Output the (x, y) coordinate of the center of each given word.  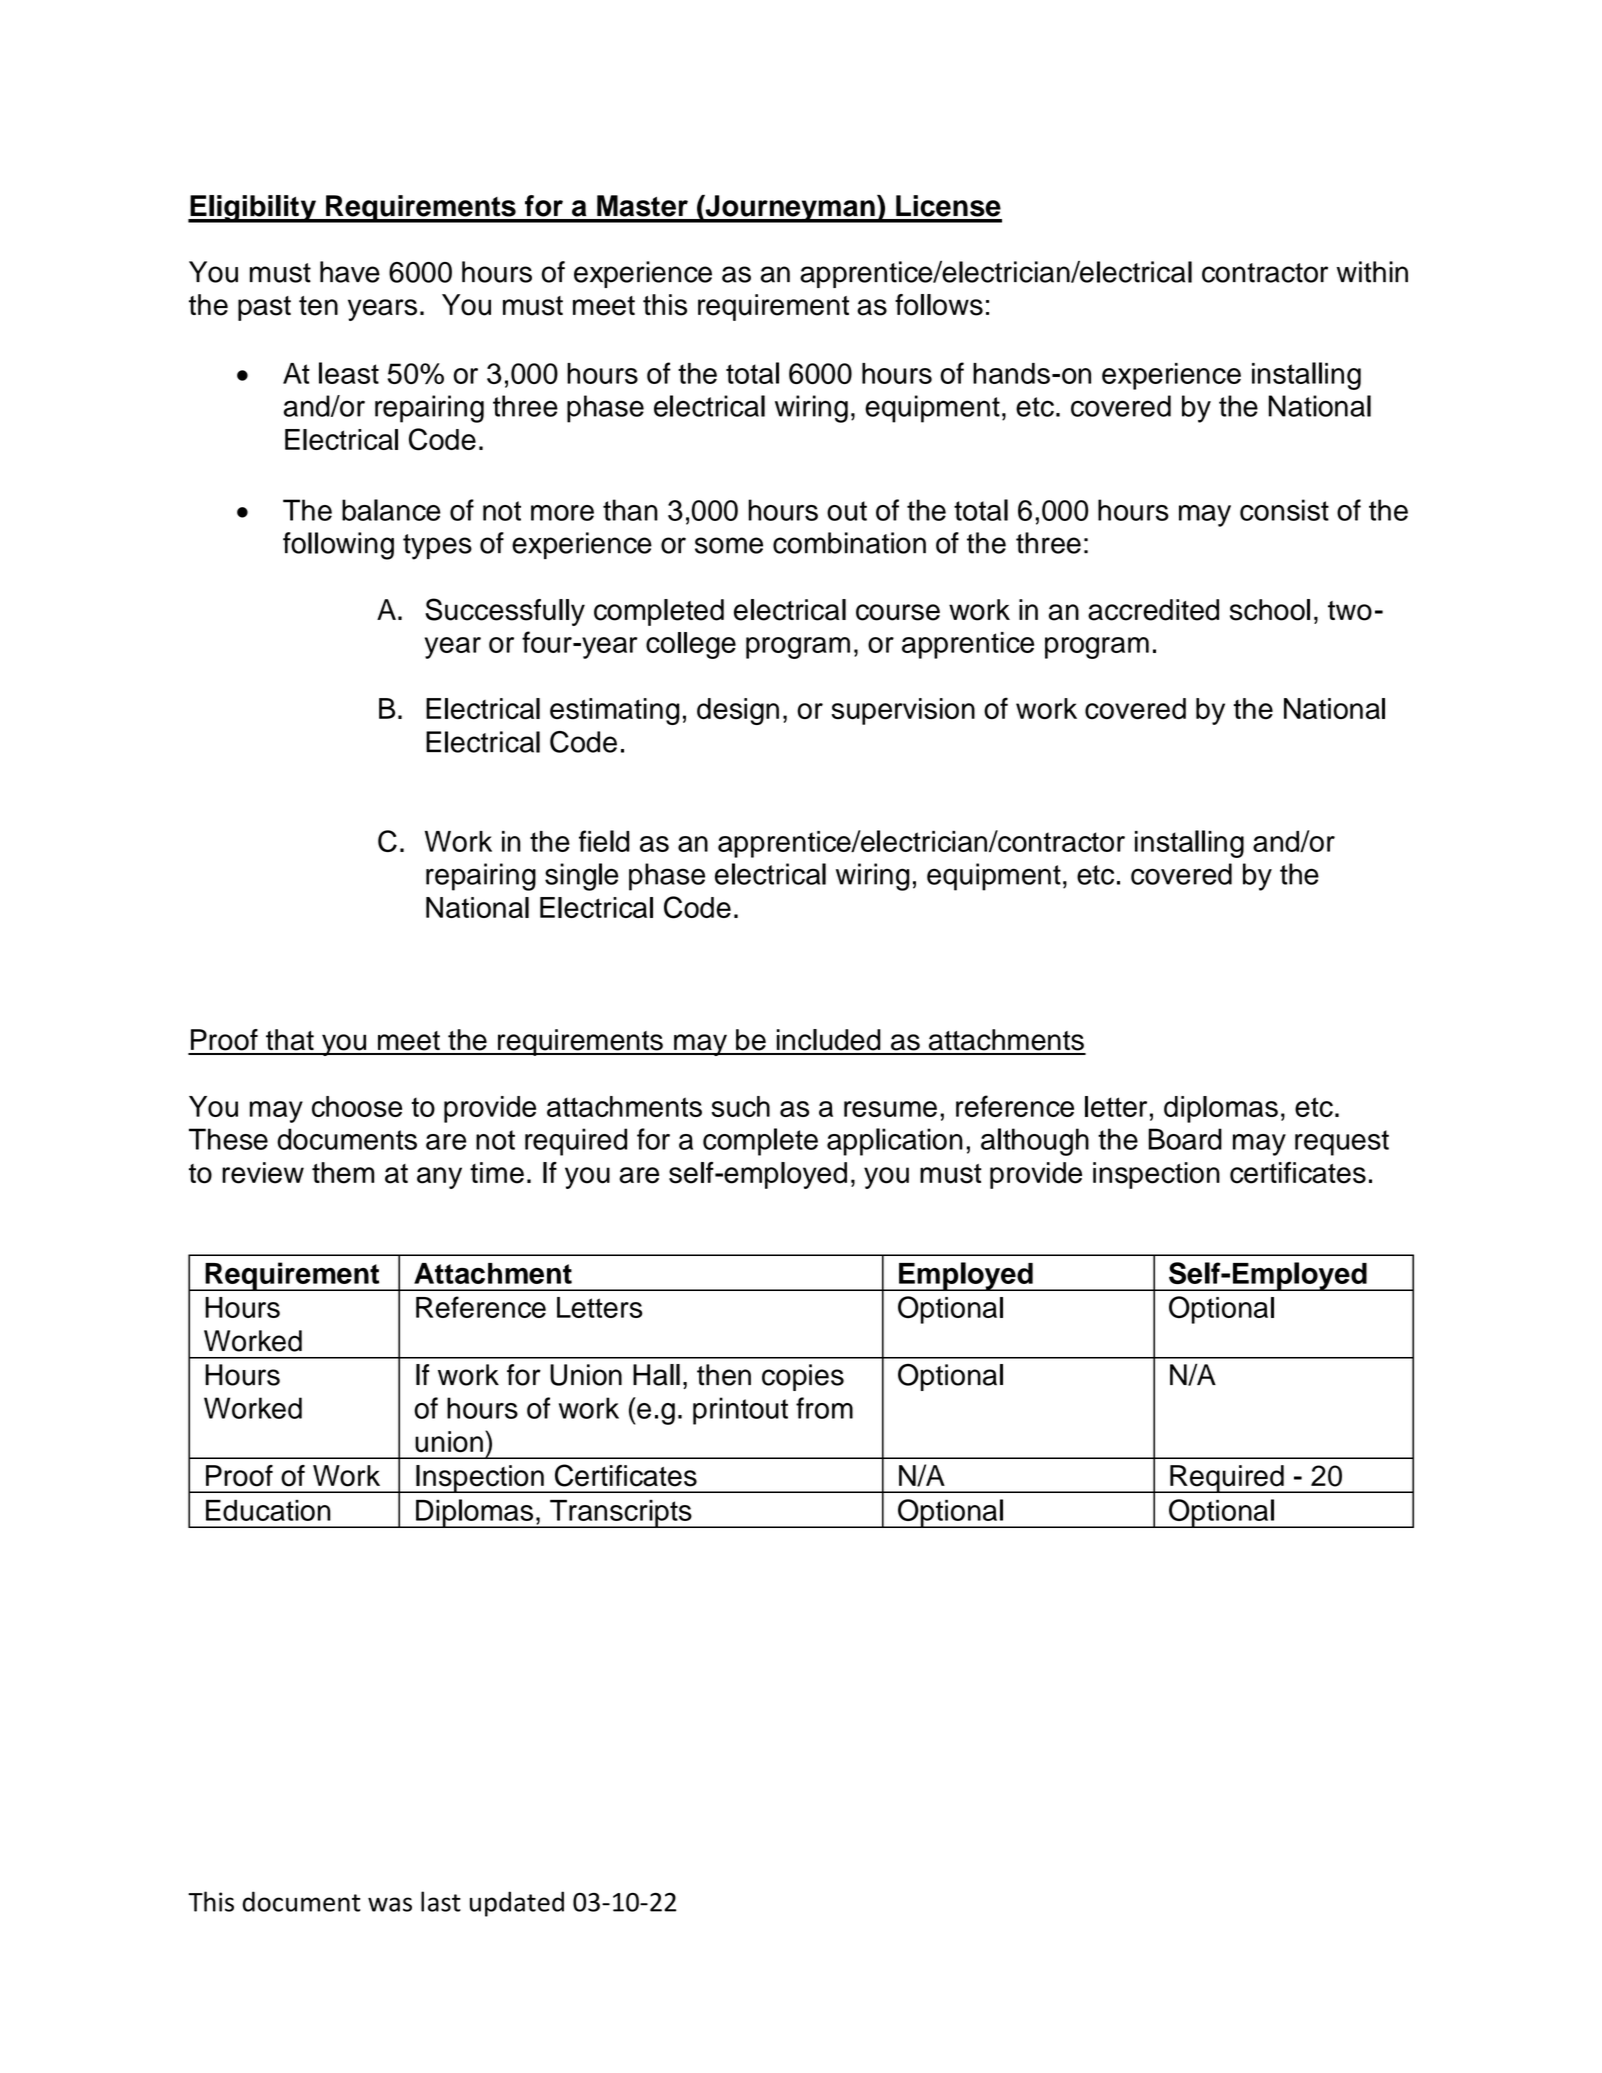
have (350, 272)
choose (357, 1106)
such (741, 1106)
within (1372, 272)
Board (1185, 1139)
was (390, 1904)
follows (939, 305)
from (824, 1408)
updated (517, 1904)
